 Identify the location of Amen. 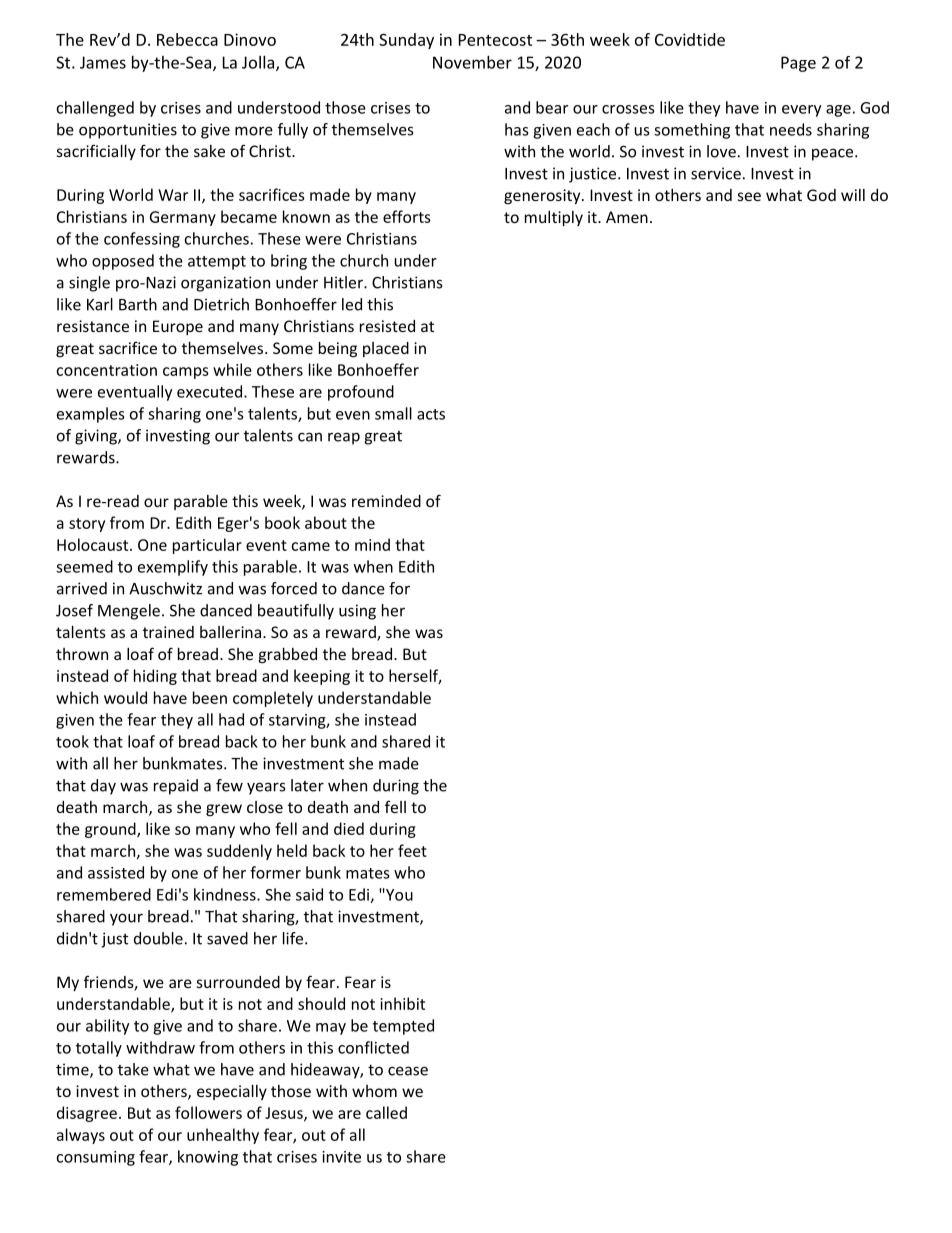
(627, 217).
